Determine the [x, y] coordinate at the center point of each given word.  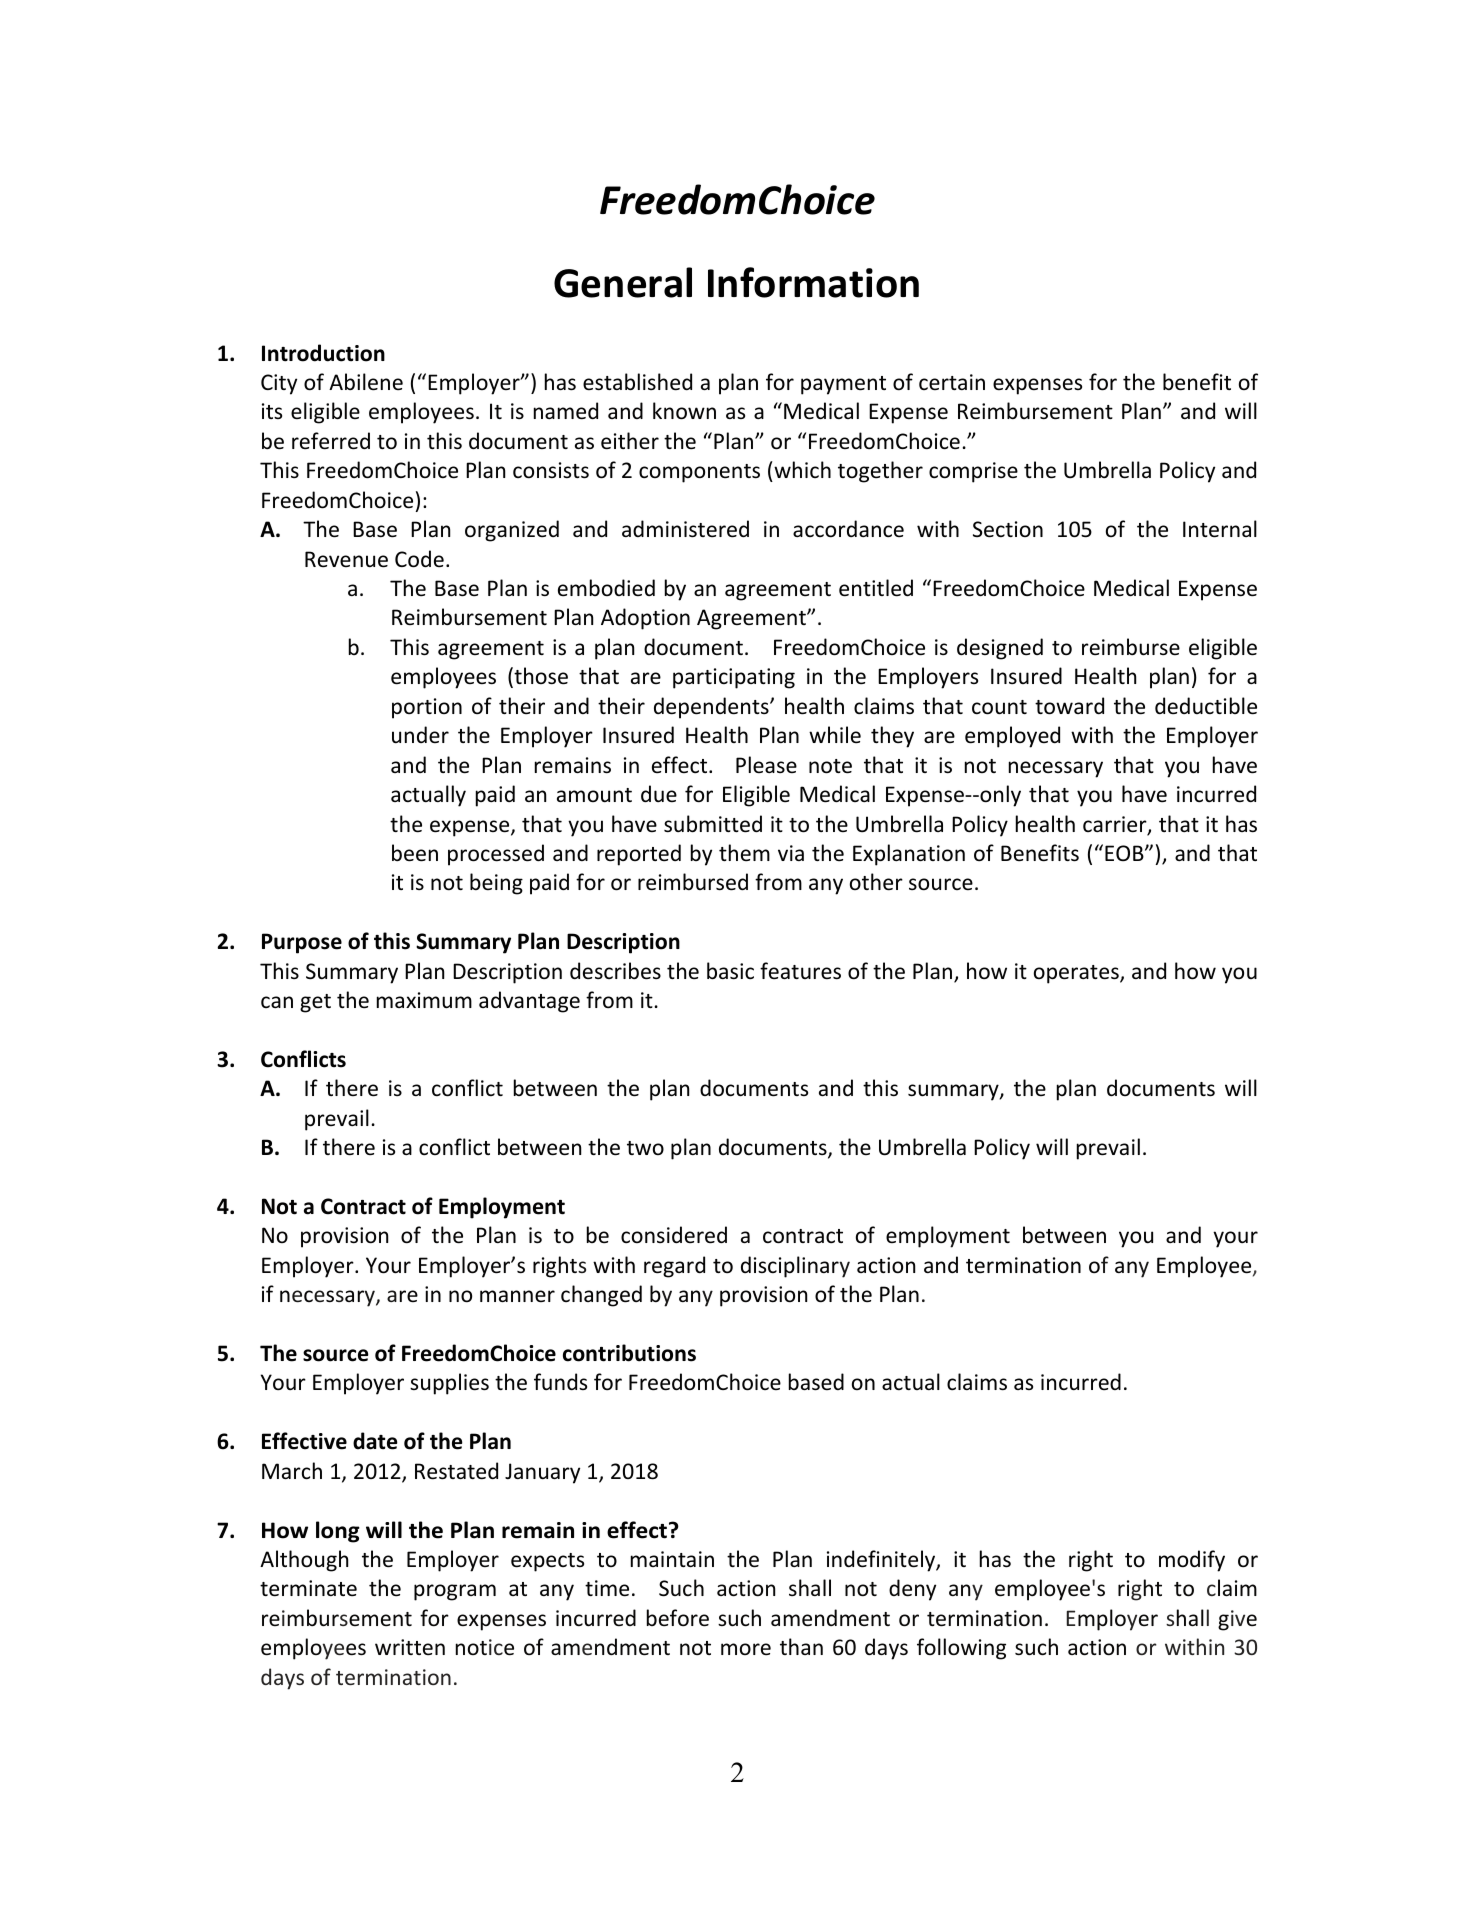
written [410, 1647]
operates [1077, 974]
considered [674, 1235]
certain [952, 382]
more [746, 1649]
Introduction [323, 353]
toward [1069, 706]
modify [1192, 1561]
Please [766, 764]
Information [813, 282]
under [420, 734]
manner [517, 1296]
